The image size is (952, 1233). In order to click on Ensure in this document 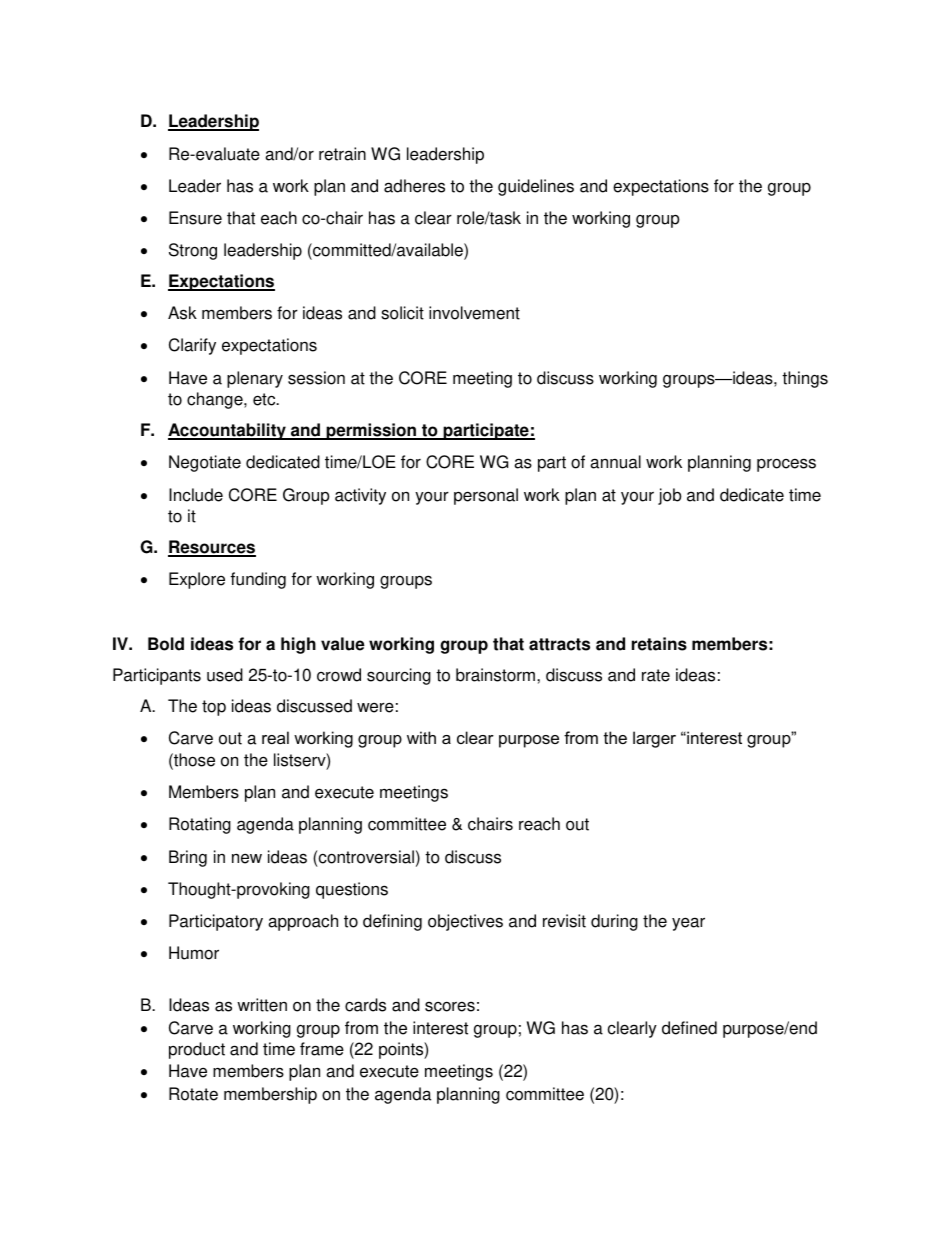, I will do `click(195, 218)`.
